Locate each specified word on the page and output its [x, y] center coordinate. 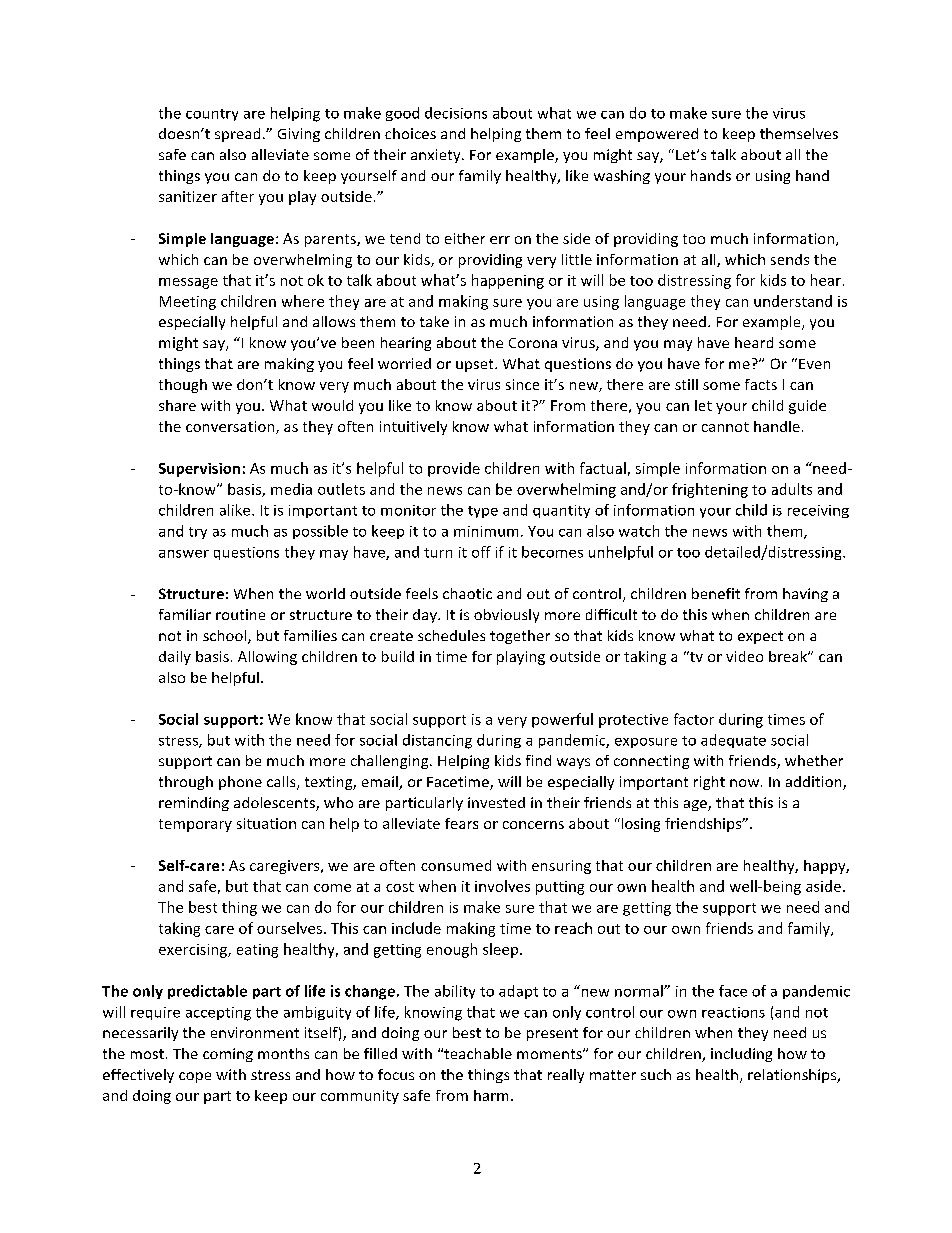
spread [237, 135]
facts [761, 384]
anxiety [437, 156]
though [183, 386]
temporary [195, 825]
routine [240, 614]
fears [461, 823]
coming [228, 1055]
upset [476, 365]
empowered [657, 135]
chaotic [467, 593]
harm [491, 1095]
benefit [716, 593]
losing [639, 825]
